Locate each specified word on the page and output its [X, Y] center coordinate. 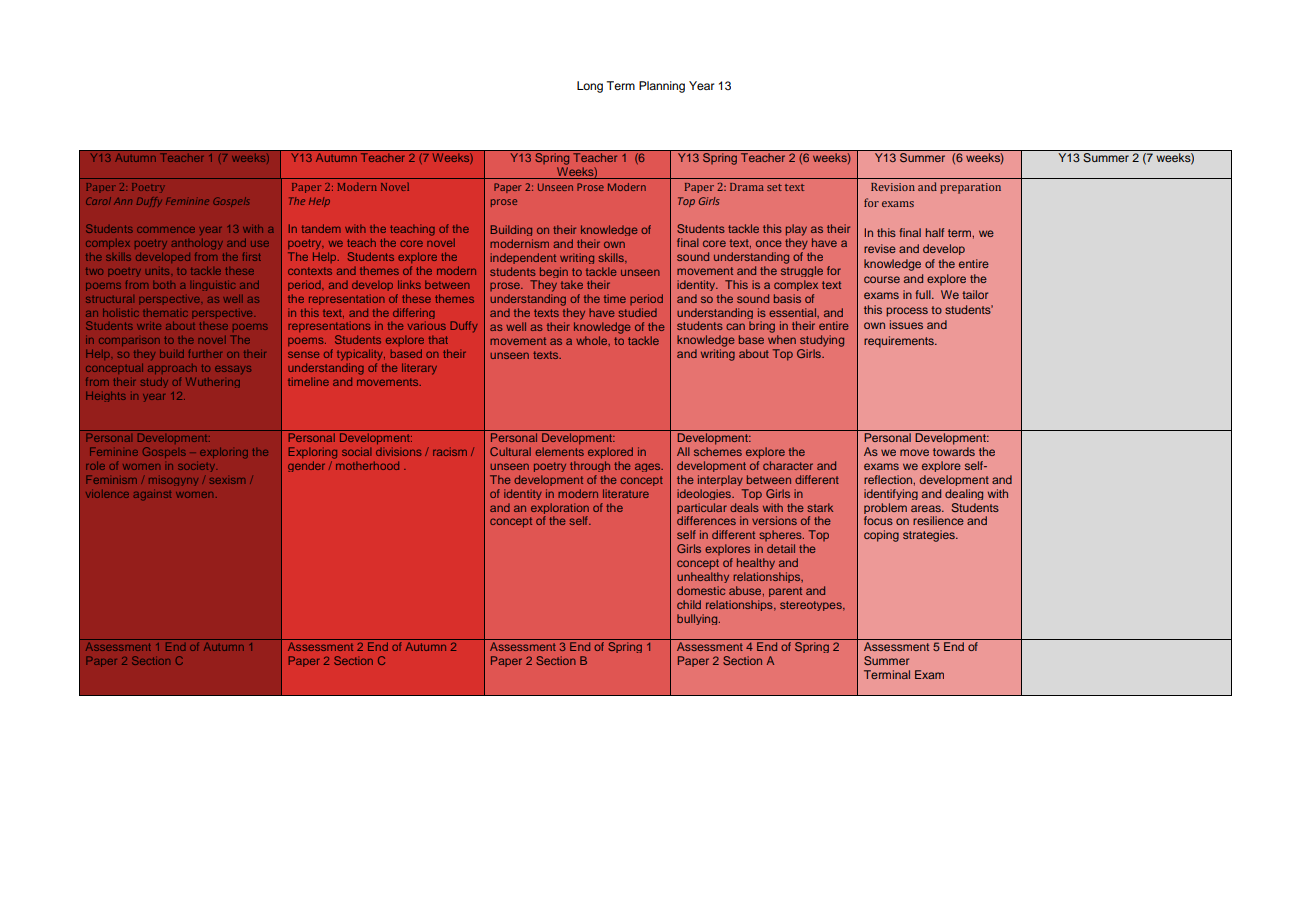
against [152, 496]
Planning [662, 87]
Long [590, 87]
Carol [98, 201]
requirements [900, 342]
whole [592, 340]
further [205, 353]
